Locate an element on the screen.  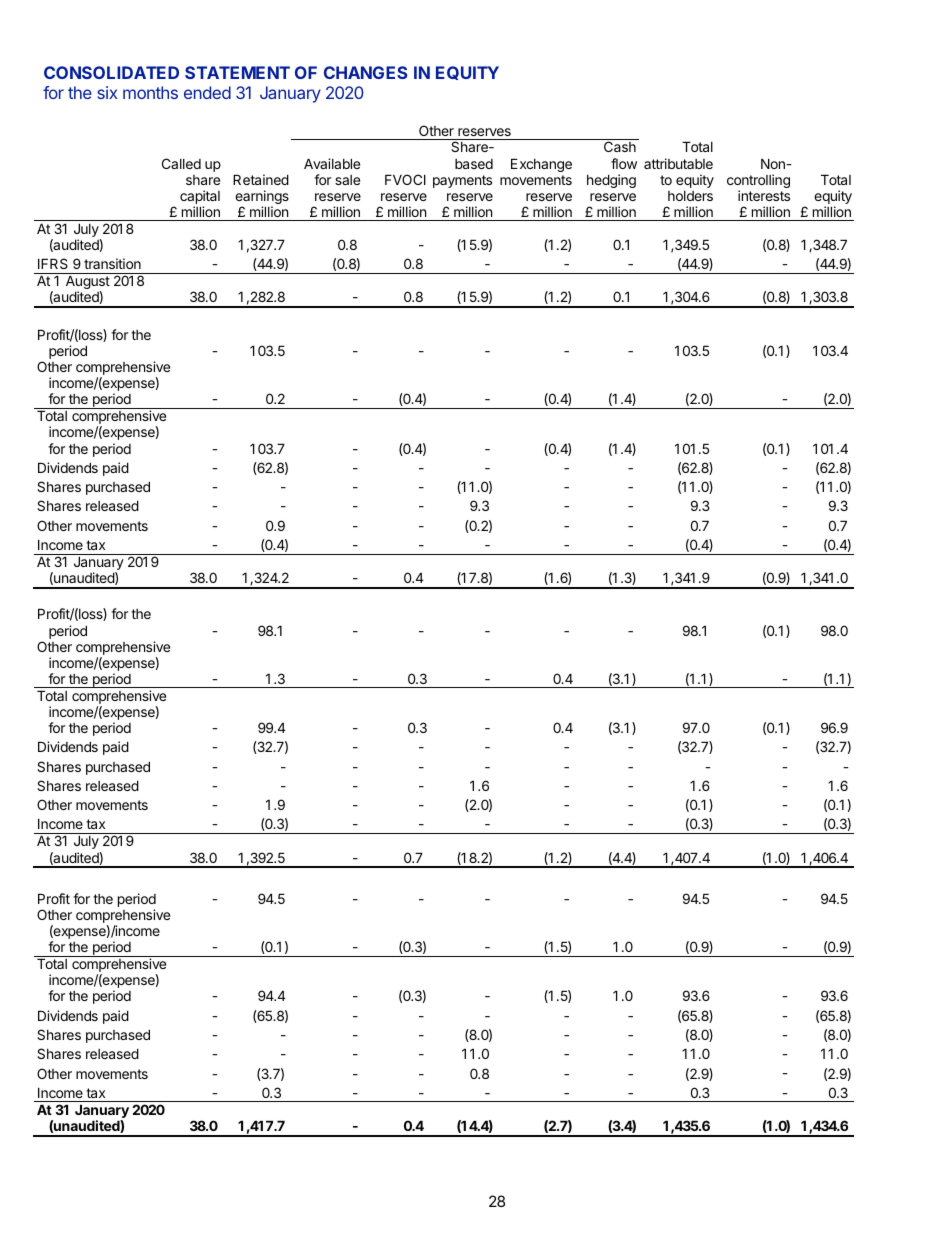
transition is located at coordinates (112, 263).
